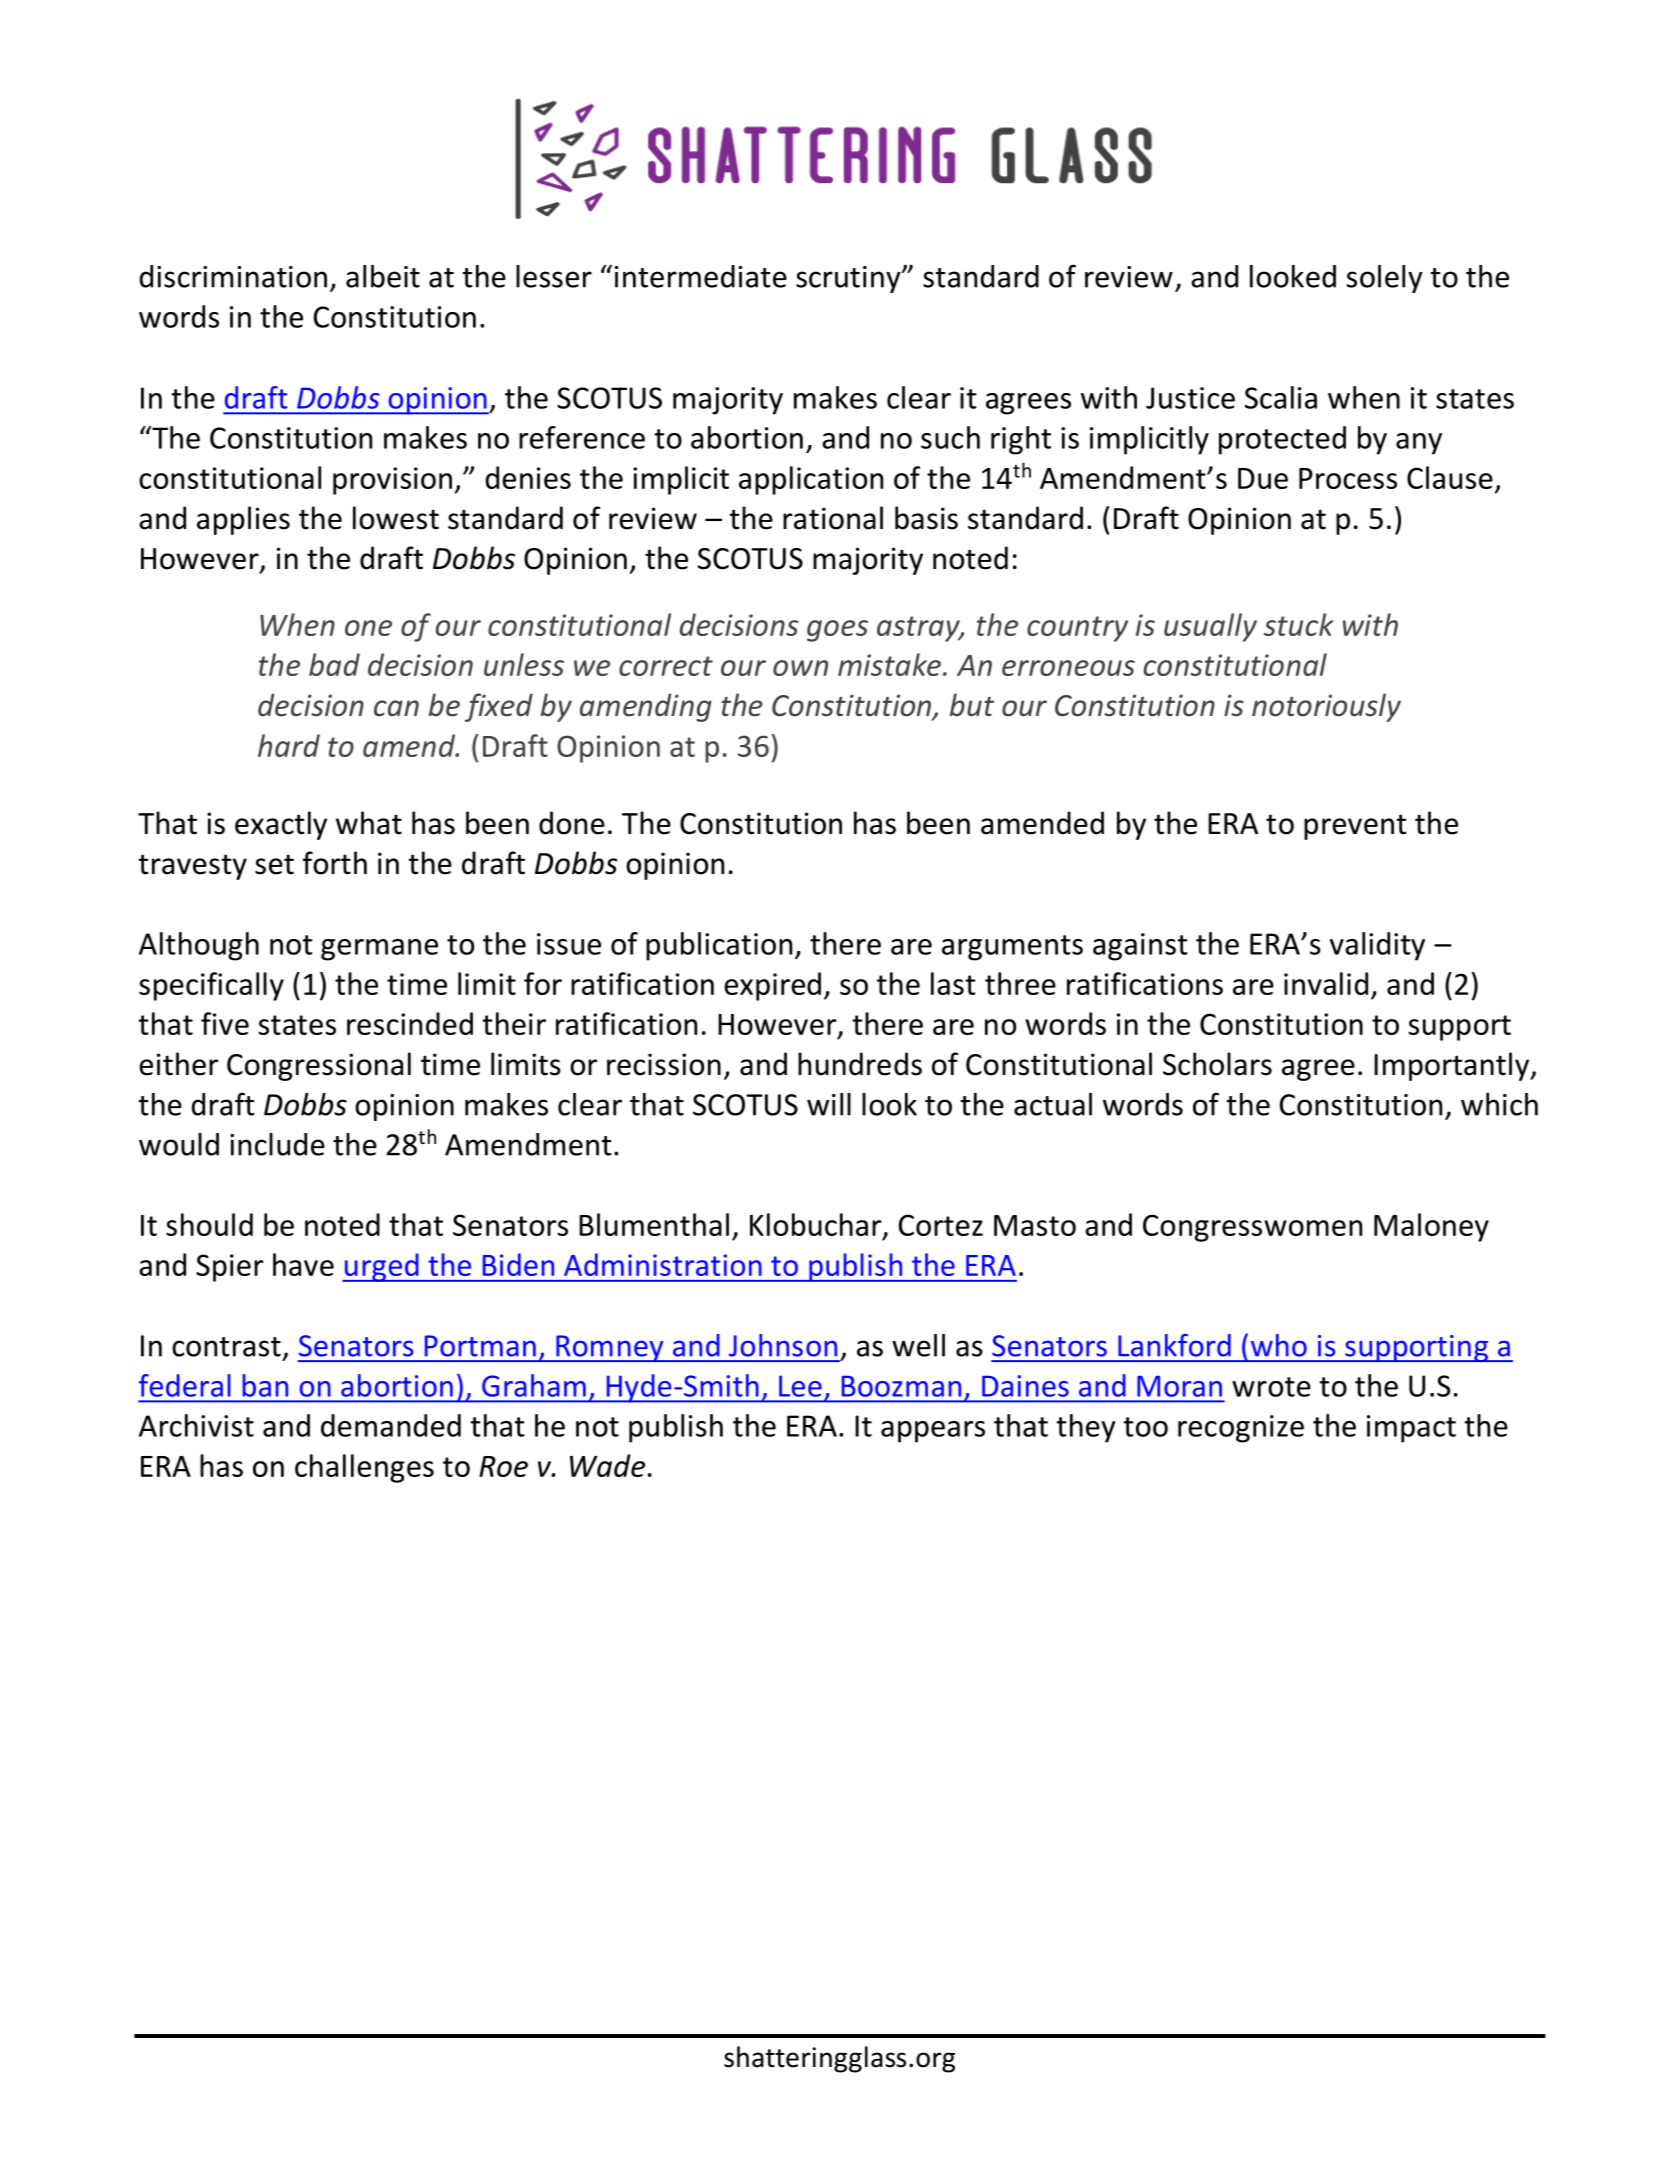 The height and width of the screenshot is (2173, 1679). What do you see at coordinates (849, 279) in the screenshot?
I see `scrutiny` at bounding box center [849, 279].
